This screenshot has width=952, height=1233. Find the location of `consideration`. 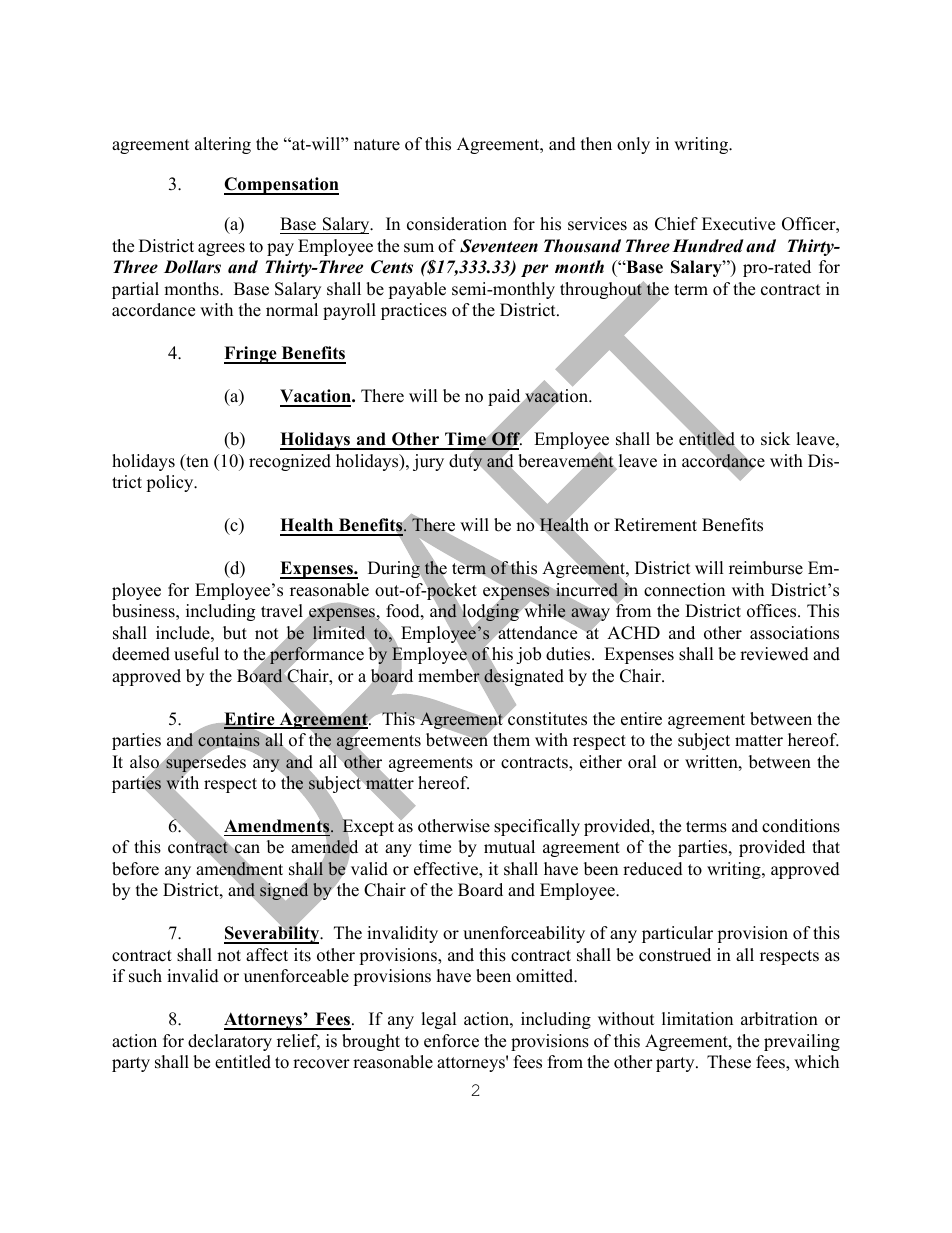

consideration is located at coordinates (457, 224).
